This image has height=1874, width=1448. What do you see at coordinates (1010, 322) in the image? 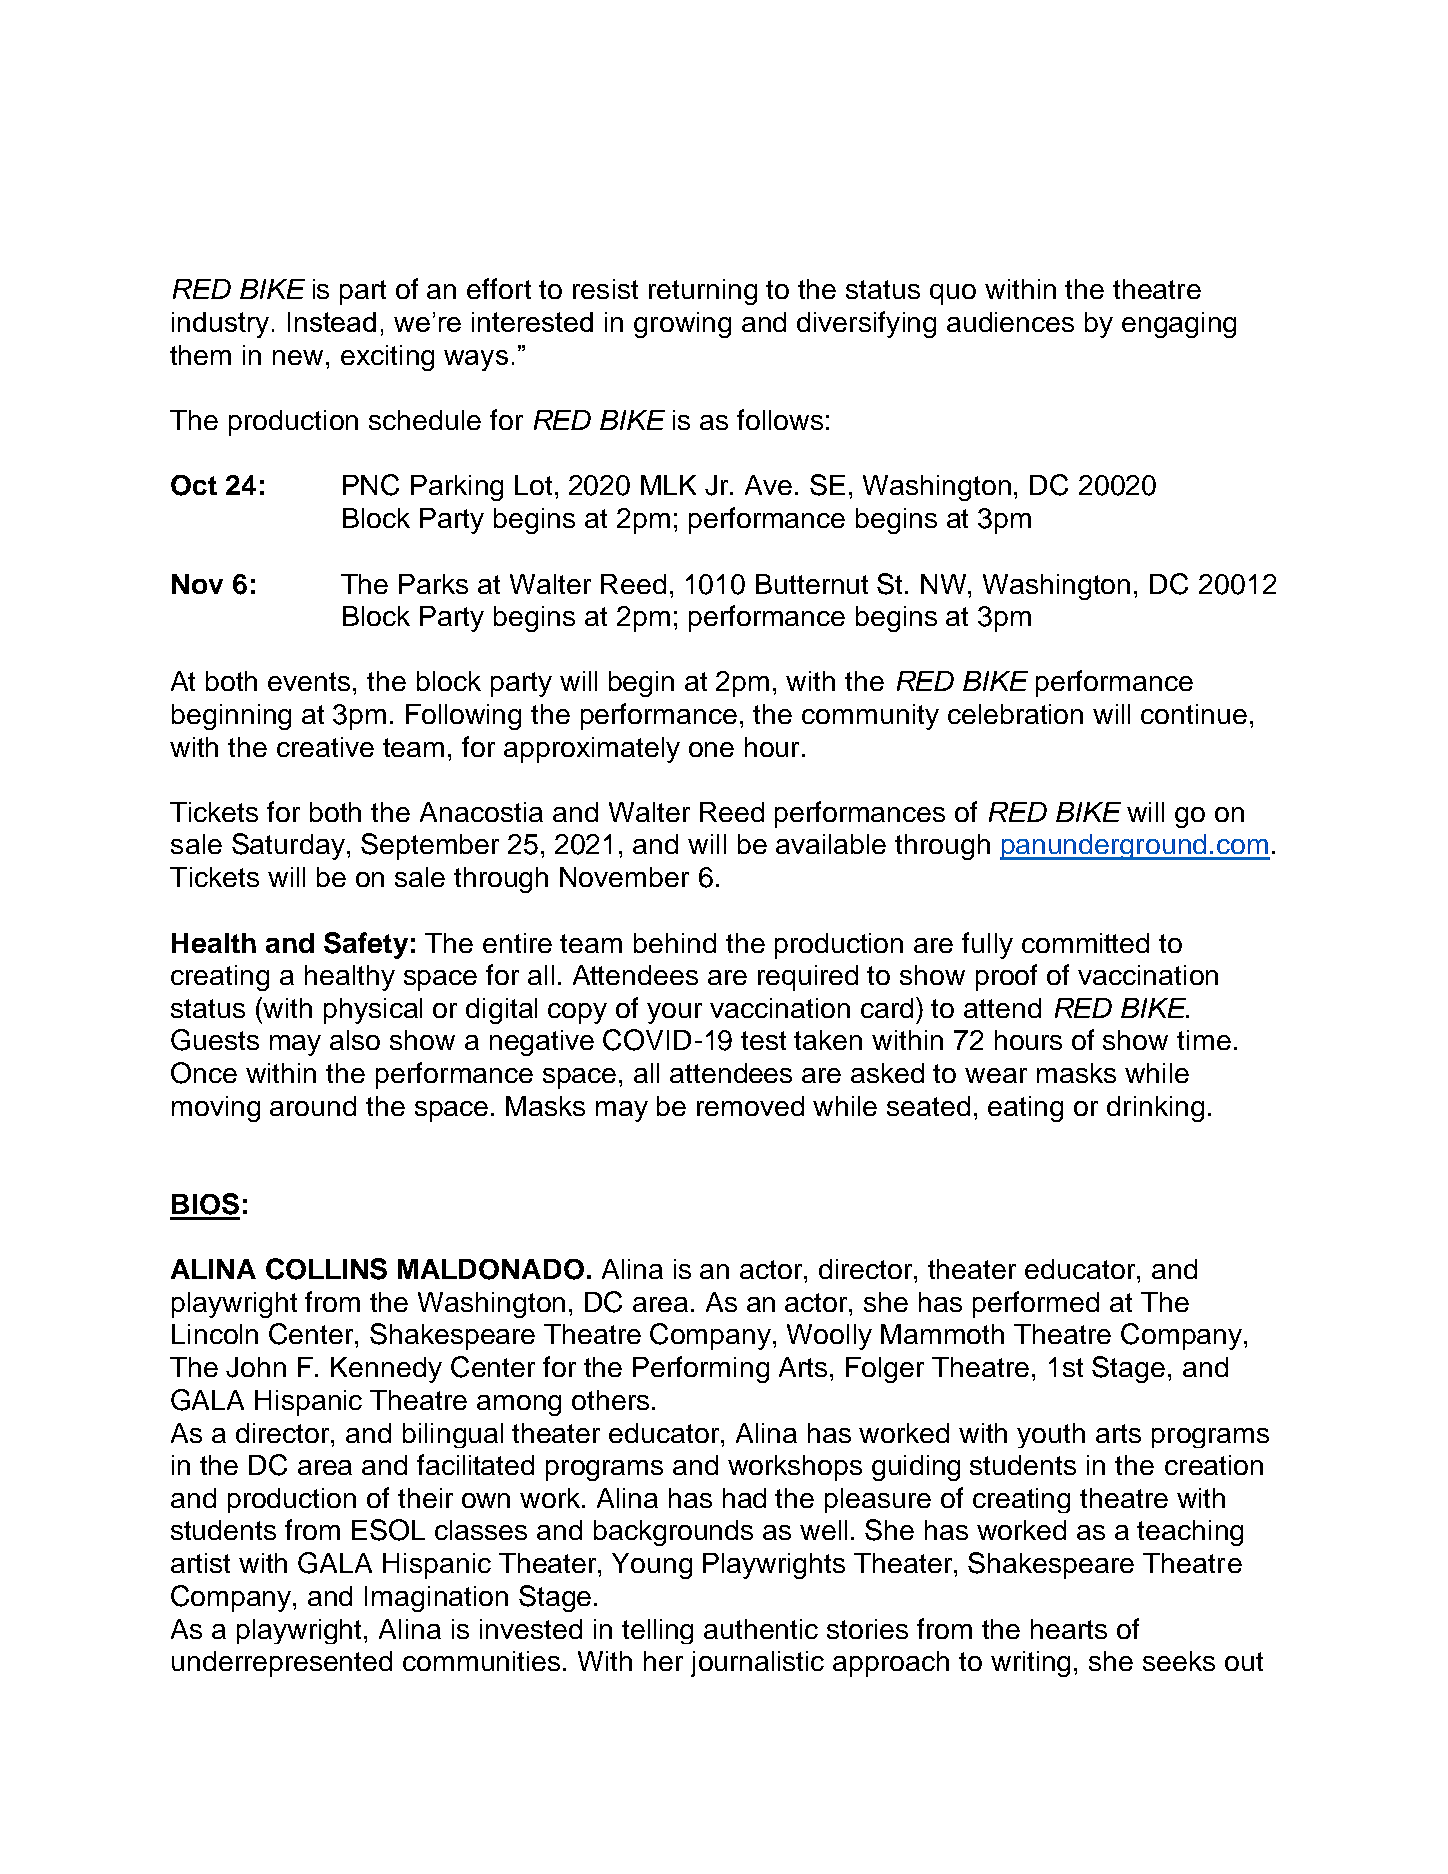
I see `audiences` at bounding box center [1010, 322].
